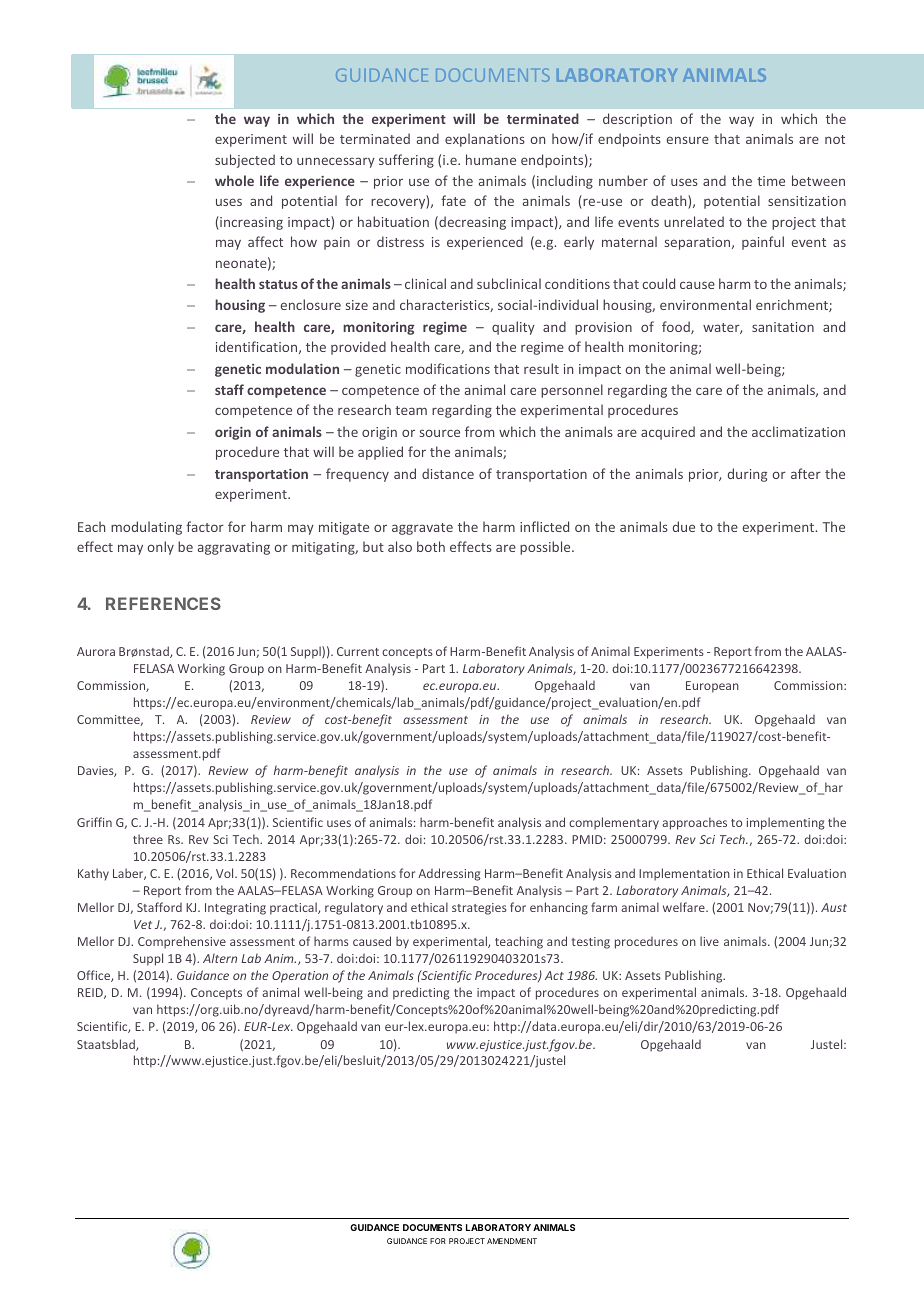 Image resolution: width=924 pixels, height=1308 pixels. What do you see at coordinates (771, 181) in the screenshot?
I see `time` at bounding box center [771, 181].
